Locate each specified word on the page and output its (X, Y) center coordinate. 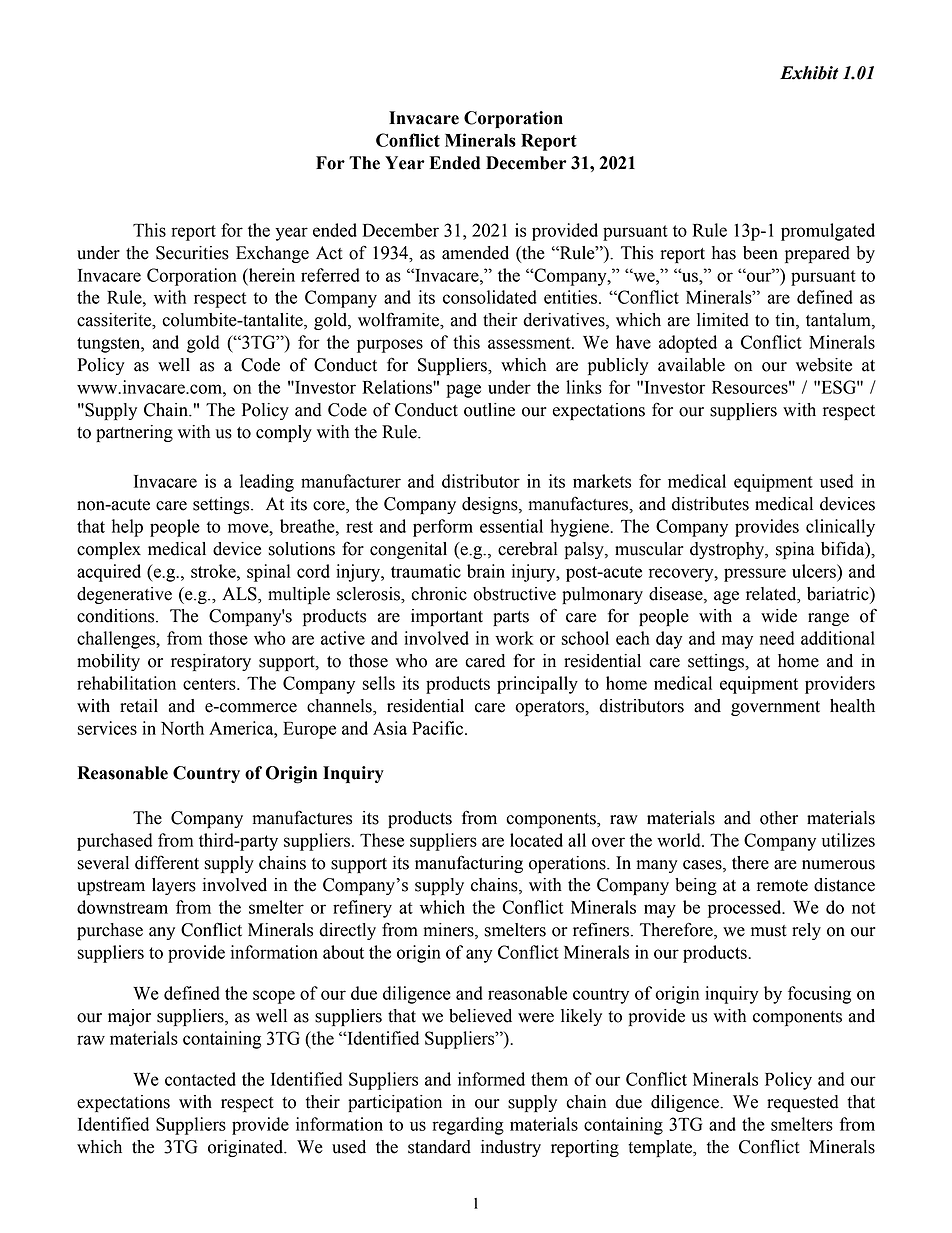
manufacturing (469, 864)
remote (782, 886)
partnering (134, 433)
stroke (214, 571)
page (463, 391)
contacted (200, 1079)
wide (779, 616)
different (167, 862)
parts (511, 618)
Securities (192, 253)
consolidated (490, 297)
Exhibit (809, 73)
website (824, 365)
